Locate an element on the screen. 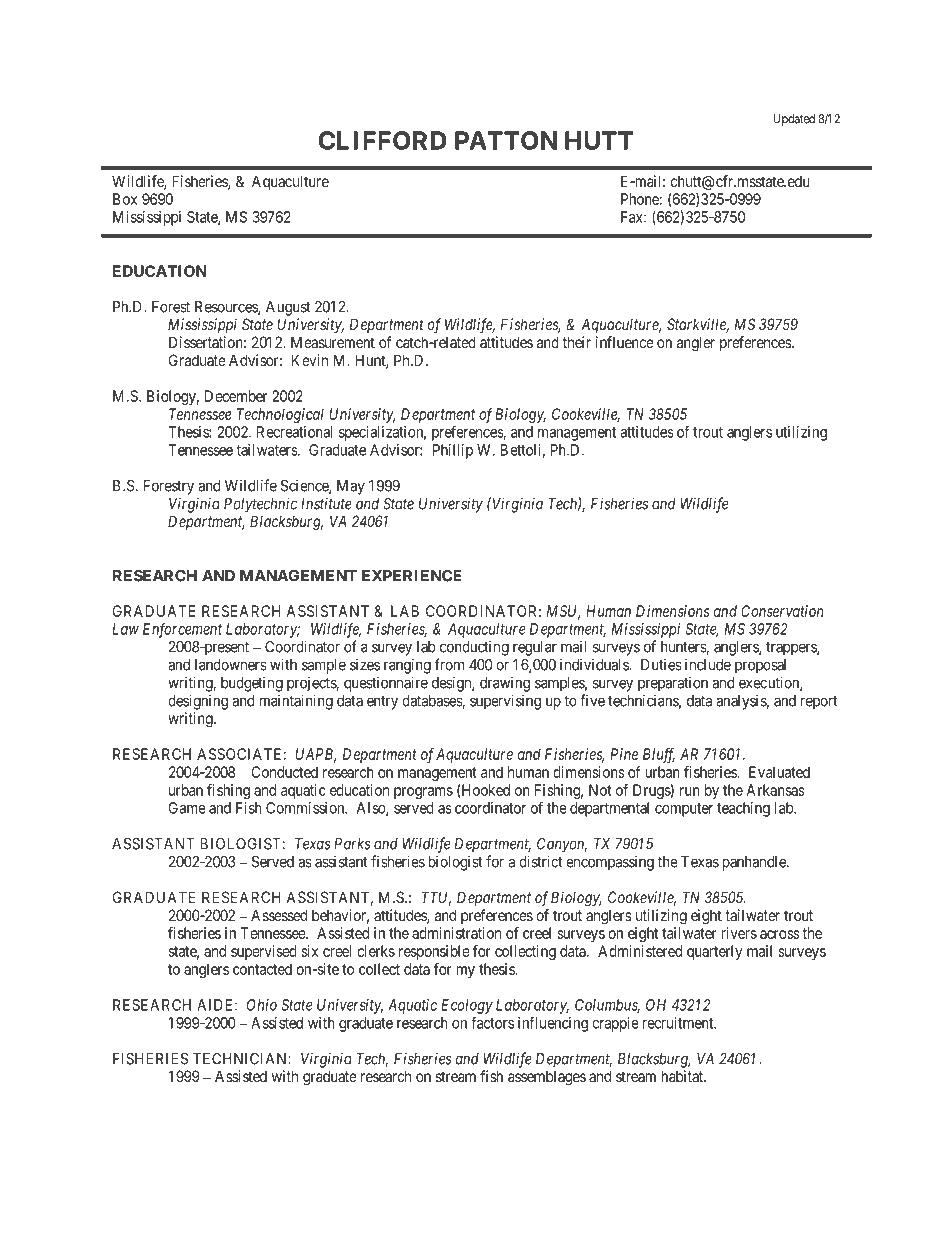  PATTON is located at coordinates (506, 140).
